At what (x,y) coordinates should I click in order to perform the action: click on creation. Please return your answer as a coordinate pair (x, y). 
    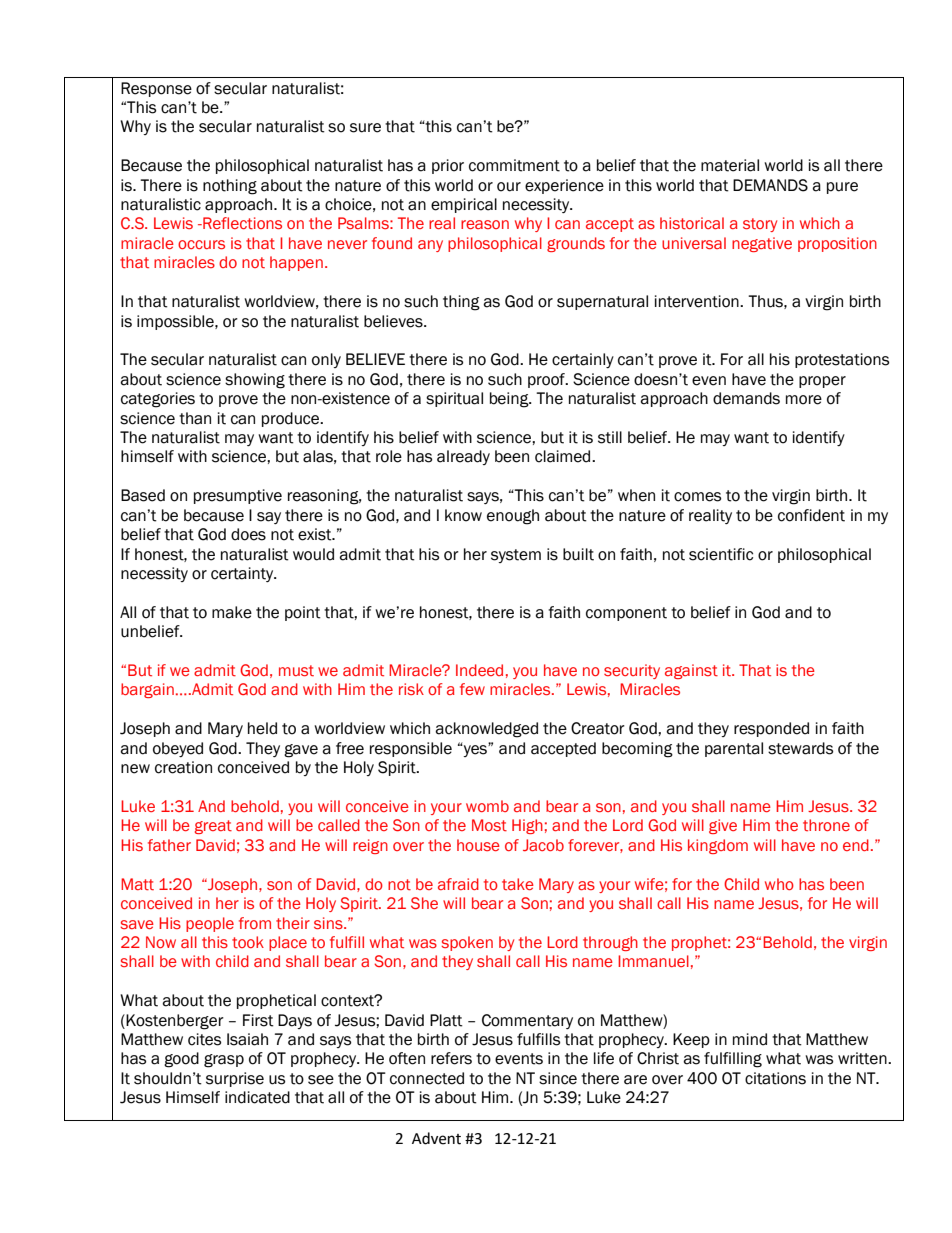
    Looking at the image, I should click on (183, 767).
